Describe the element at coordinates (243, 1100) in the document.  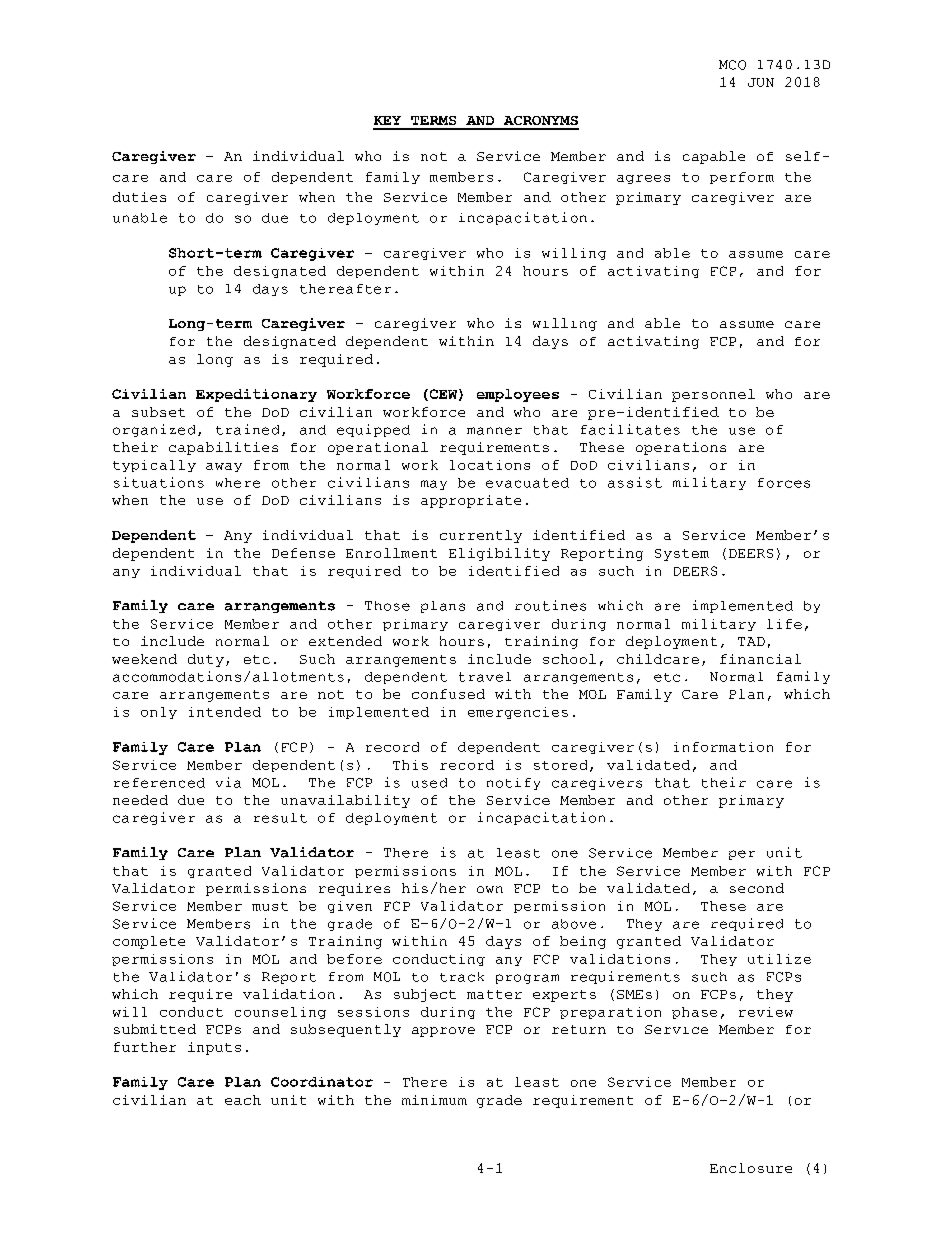
I see `each` at that location.
